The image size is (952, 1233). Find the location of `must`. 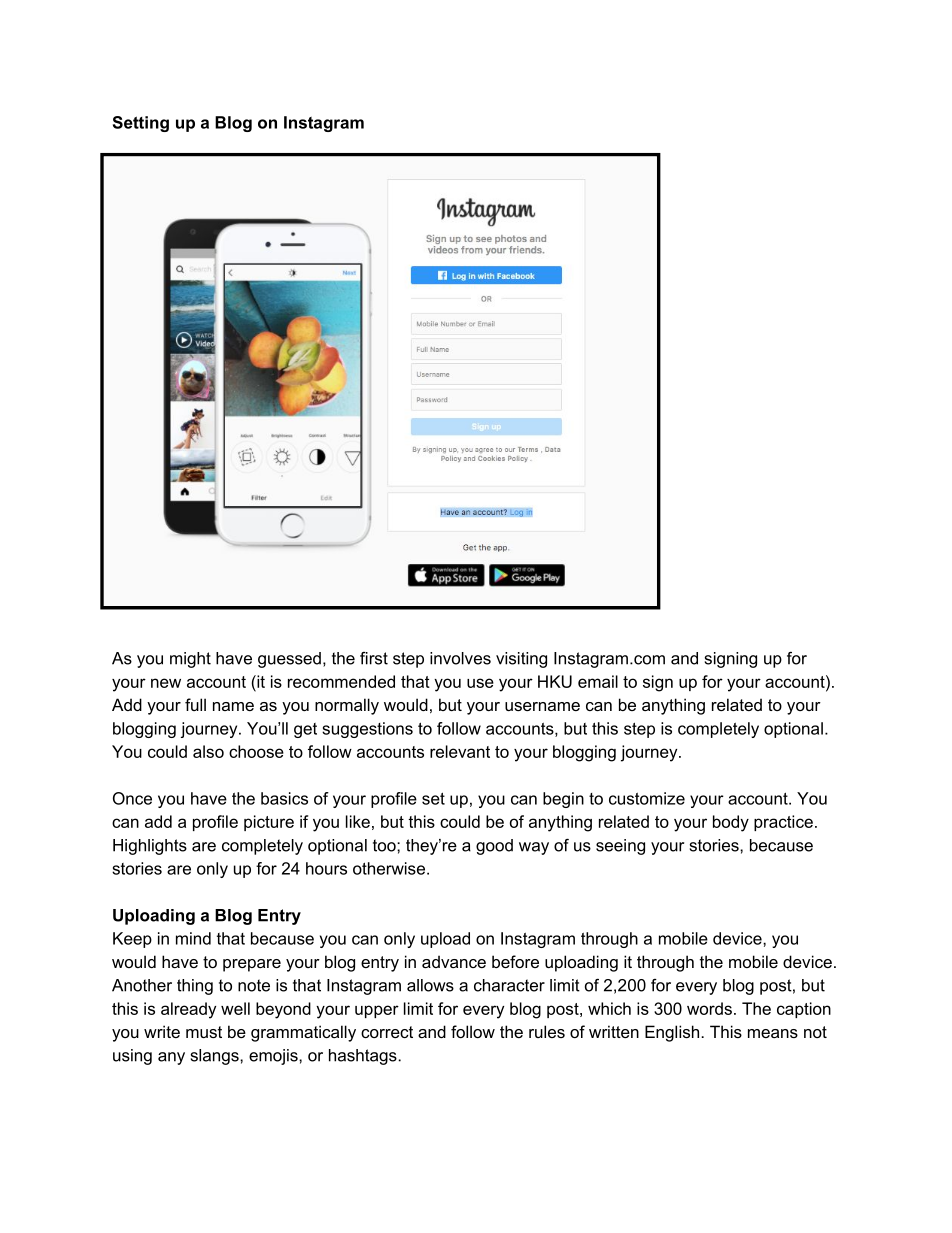

must is located at coordinates (204, 1032).
